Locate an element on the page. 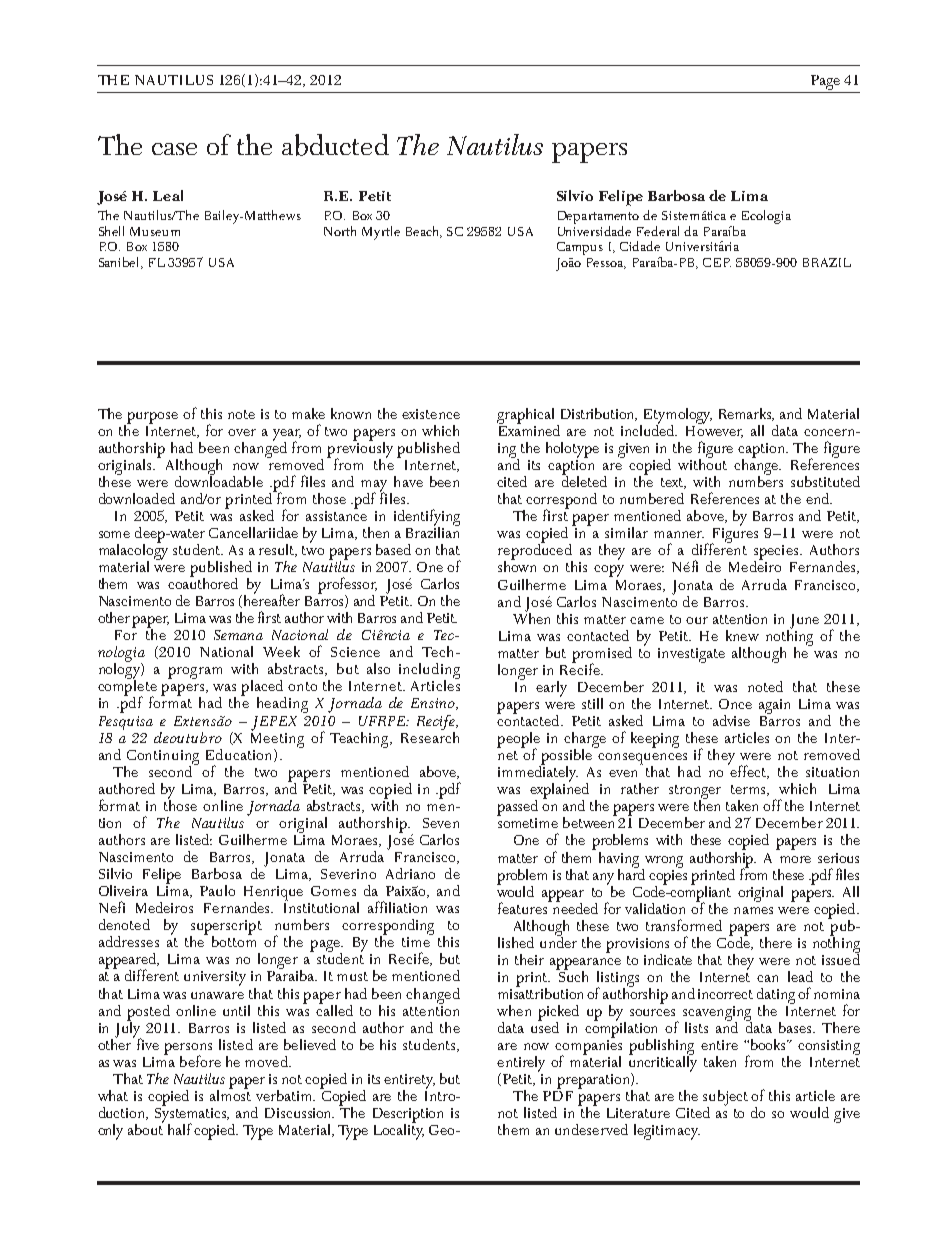 The width and height of the page is (952, 1233). including is located at coordinates (429, 672).
